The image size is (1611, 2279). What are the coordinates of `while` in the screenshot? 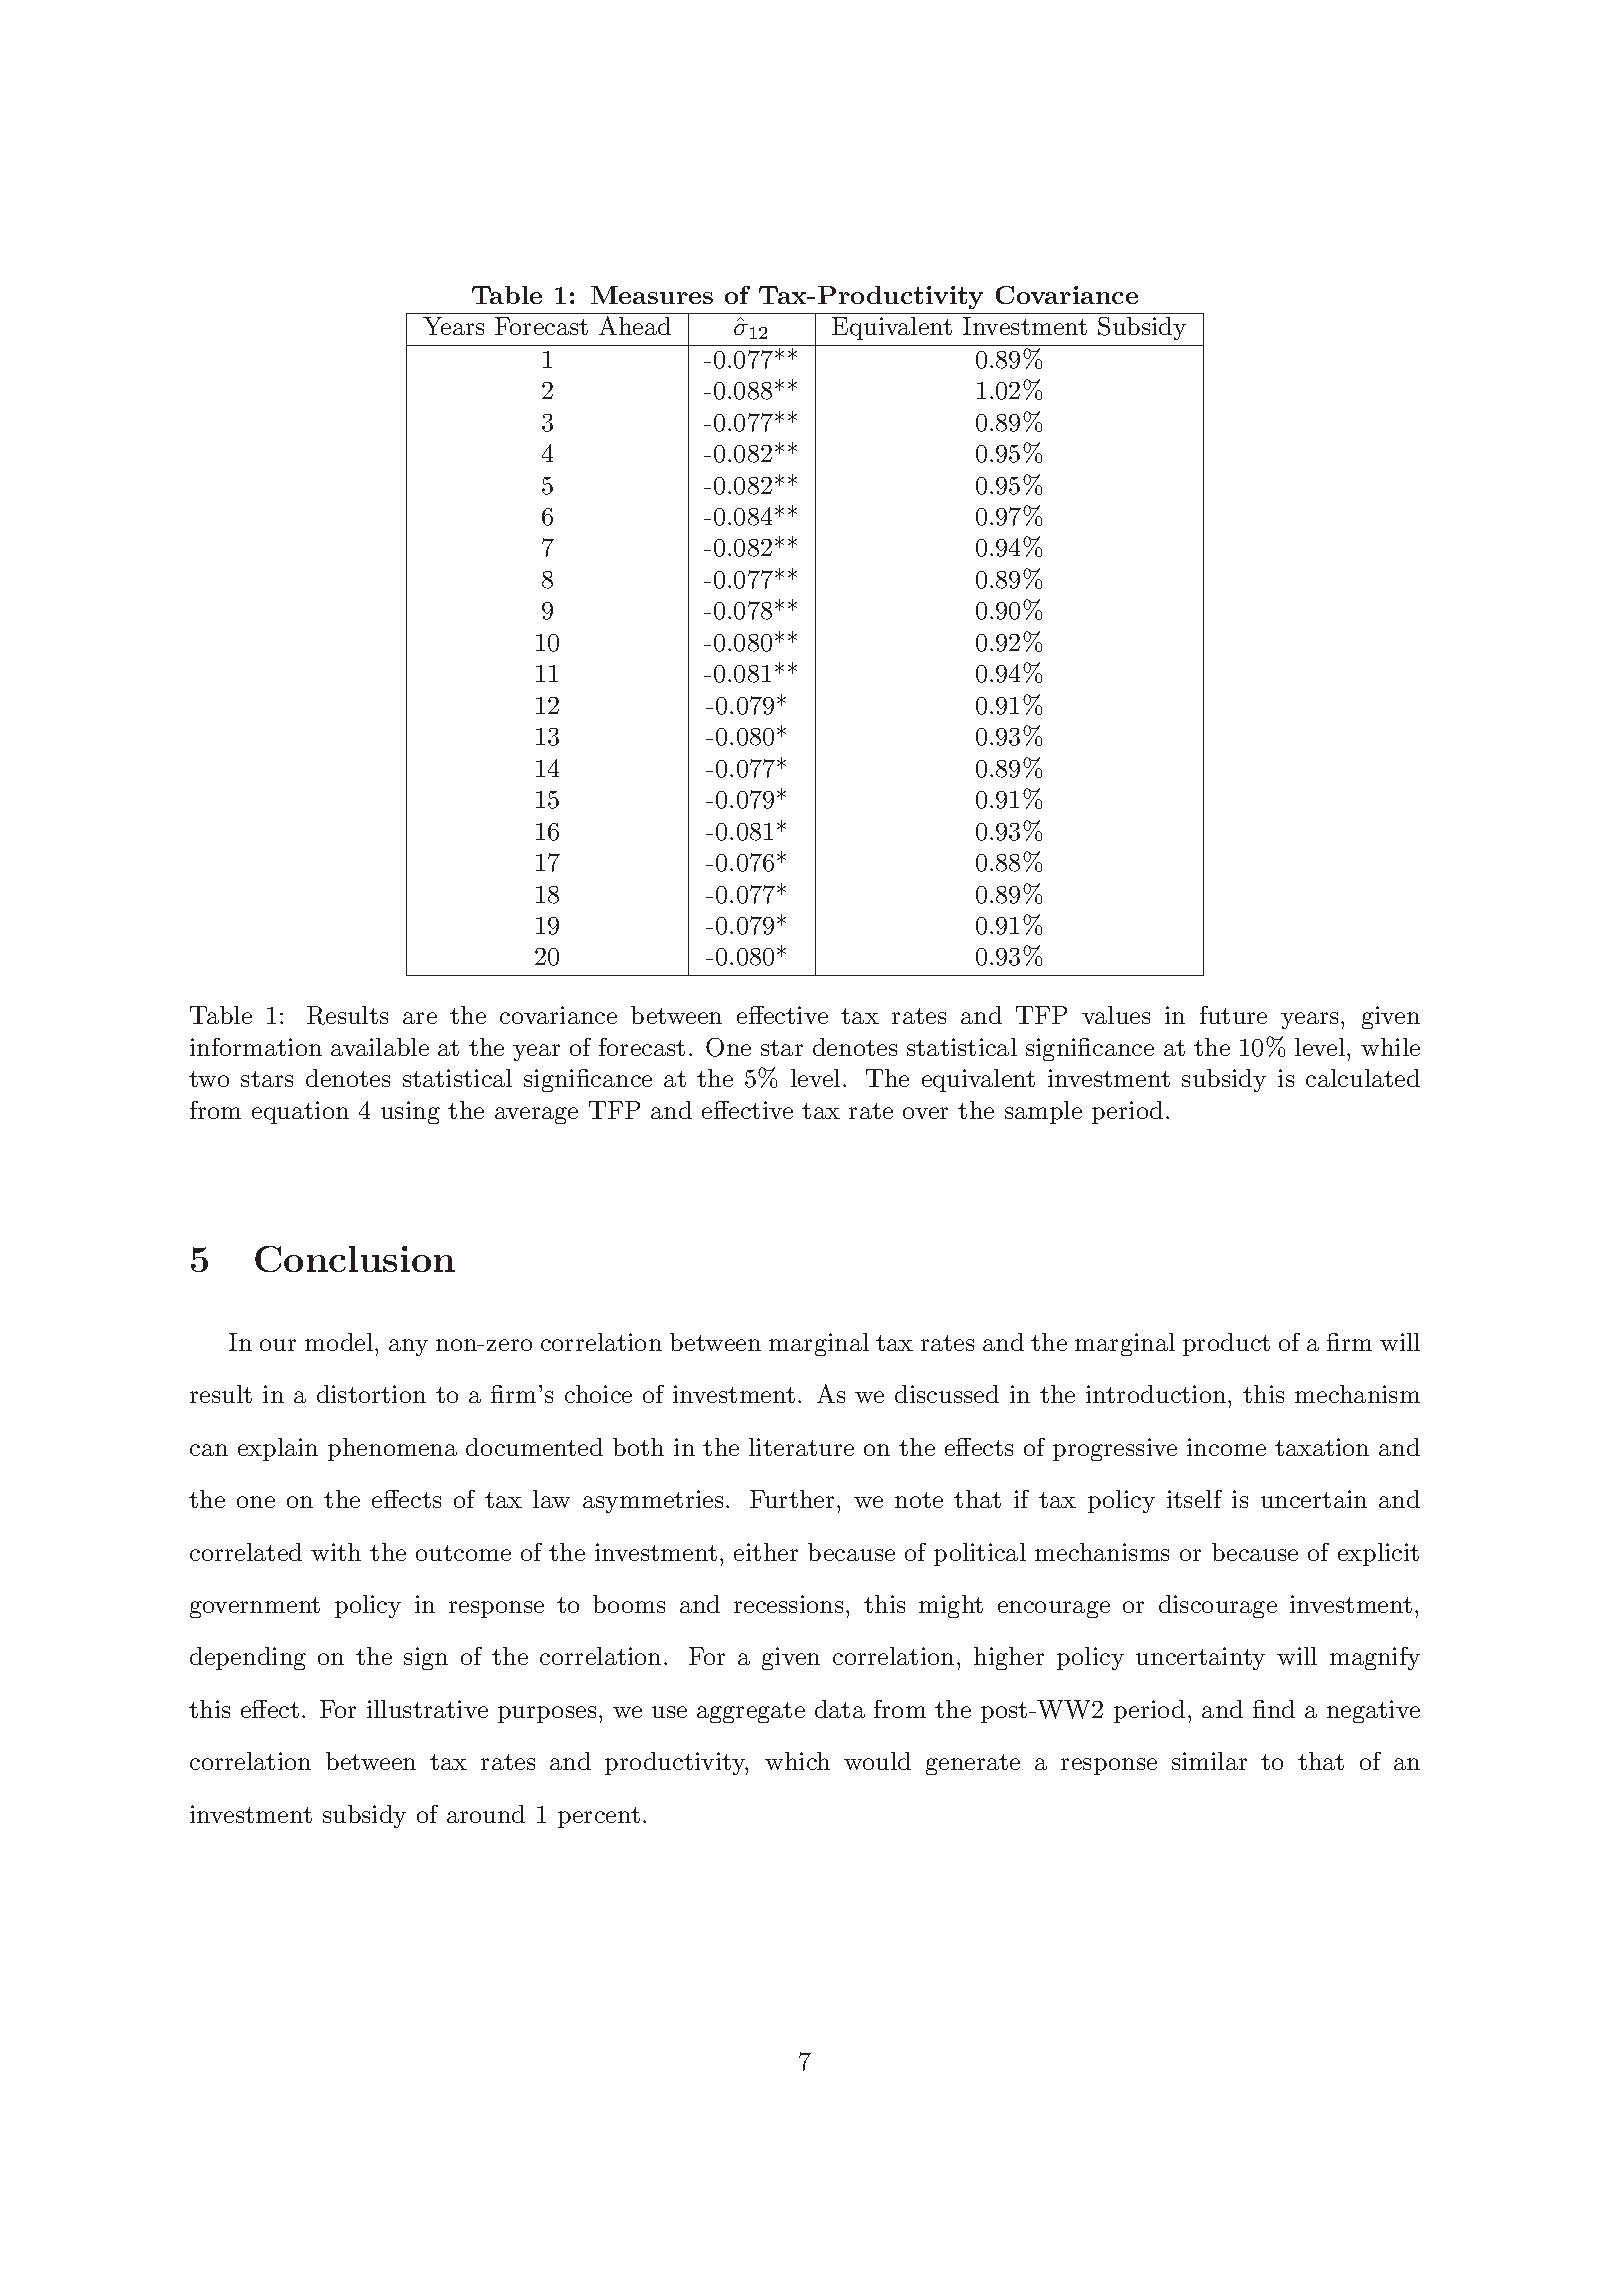 It's located at (1390, 1047).
